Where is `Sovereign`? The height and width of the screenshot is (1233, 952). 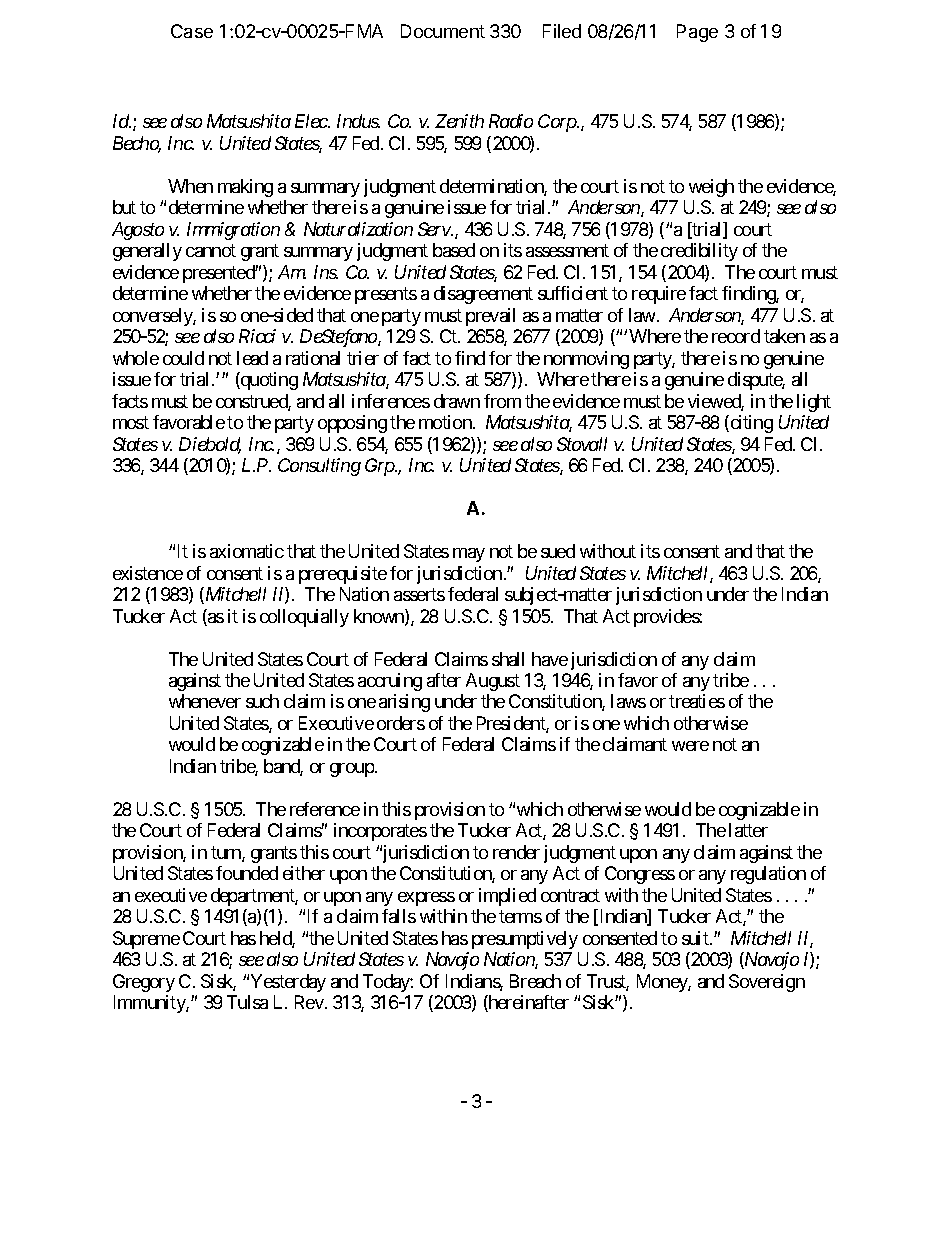
Sovereign is located at coordinates (767, 983).
